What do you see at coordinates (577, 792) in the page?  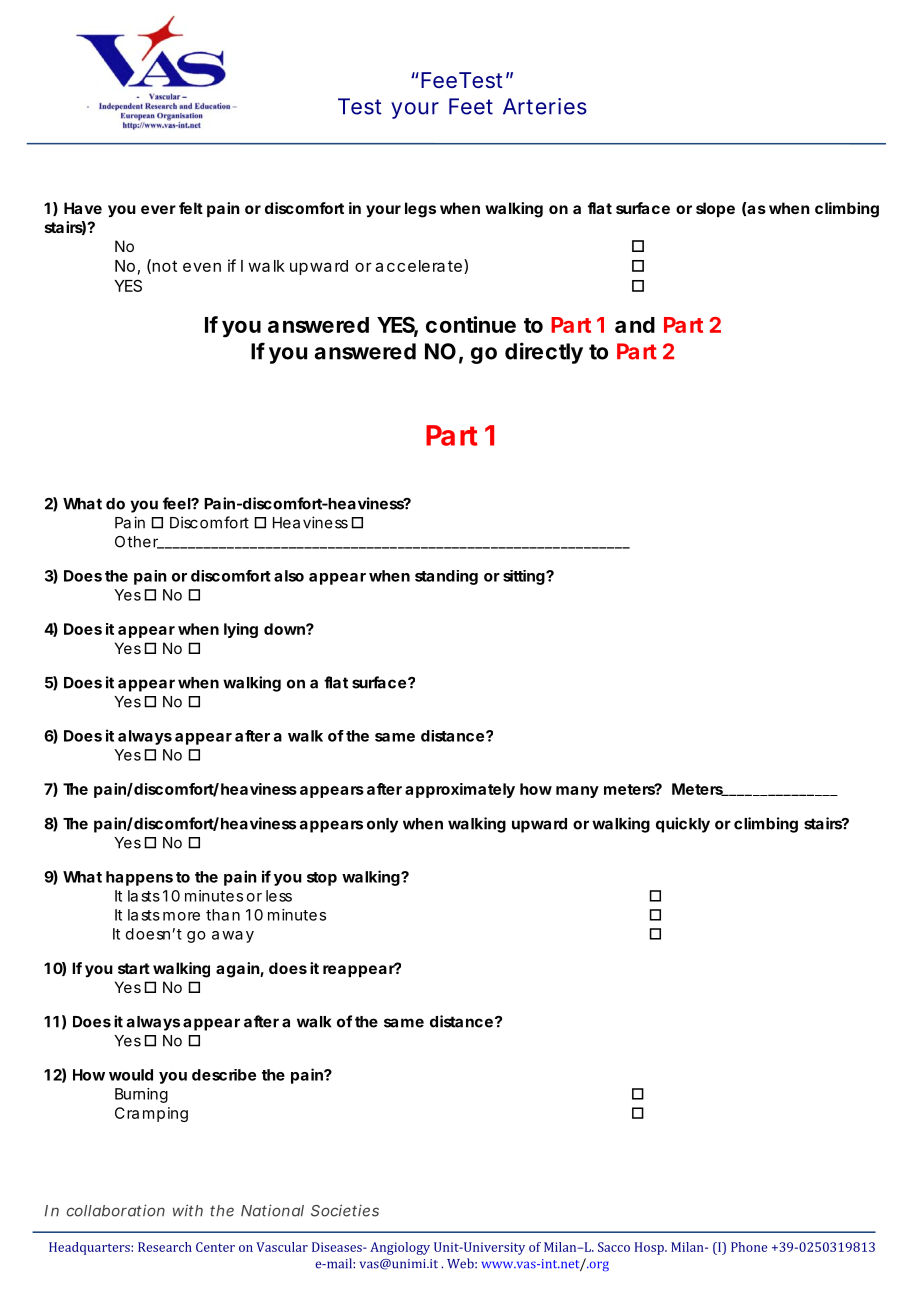 I see `many` at bounding box center [577, 792].
